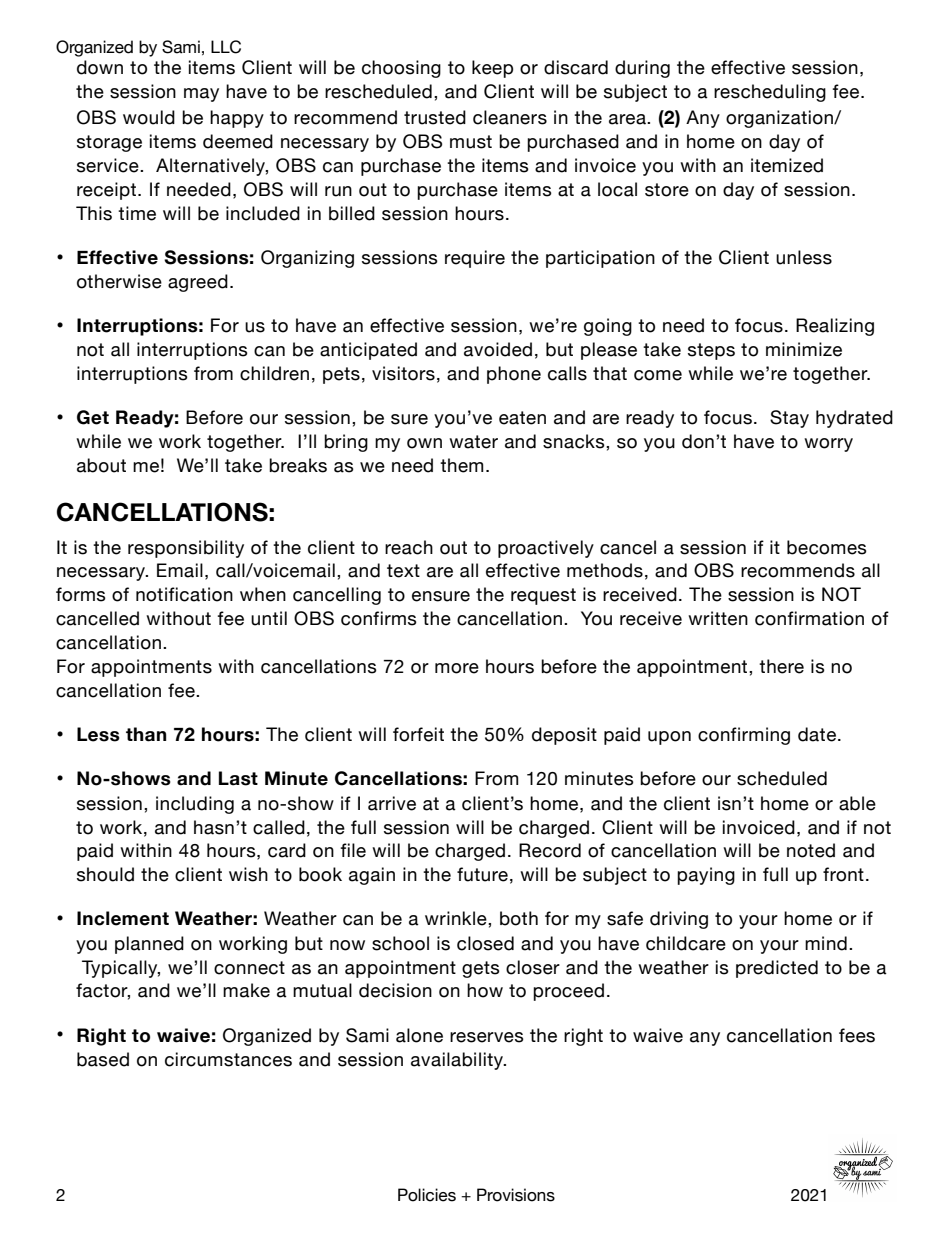 The width and height of the screenshot is (952, 1233). What do you see at coordinates (195, 805) in the screenshot?
I see `including` at bounding box center [195, 805].
